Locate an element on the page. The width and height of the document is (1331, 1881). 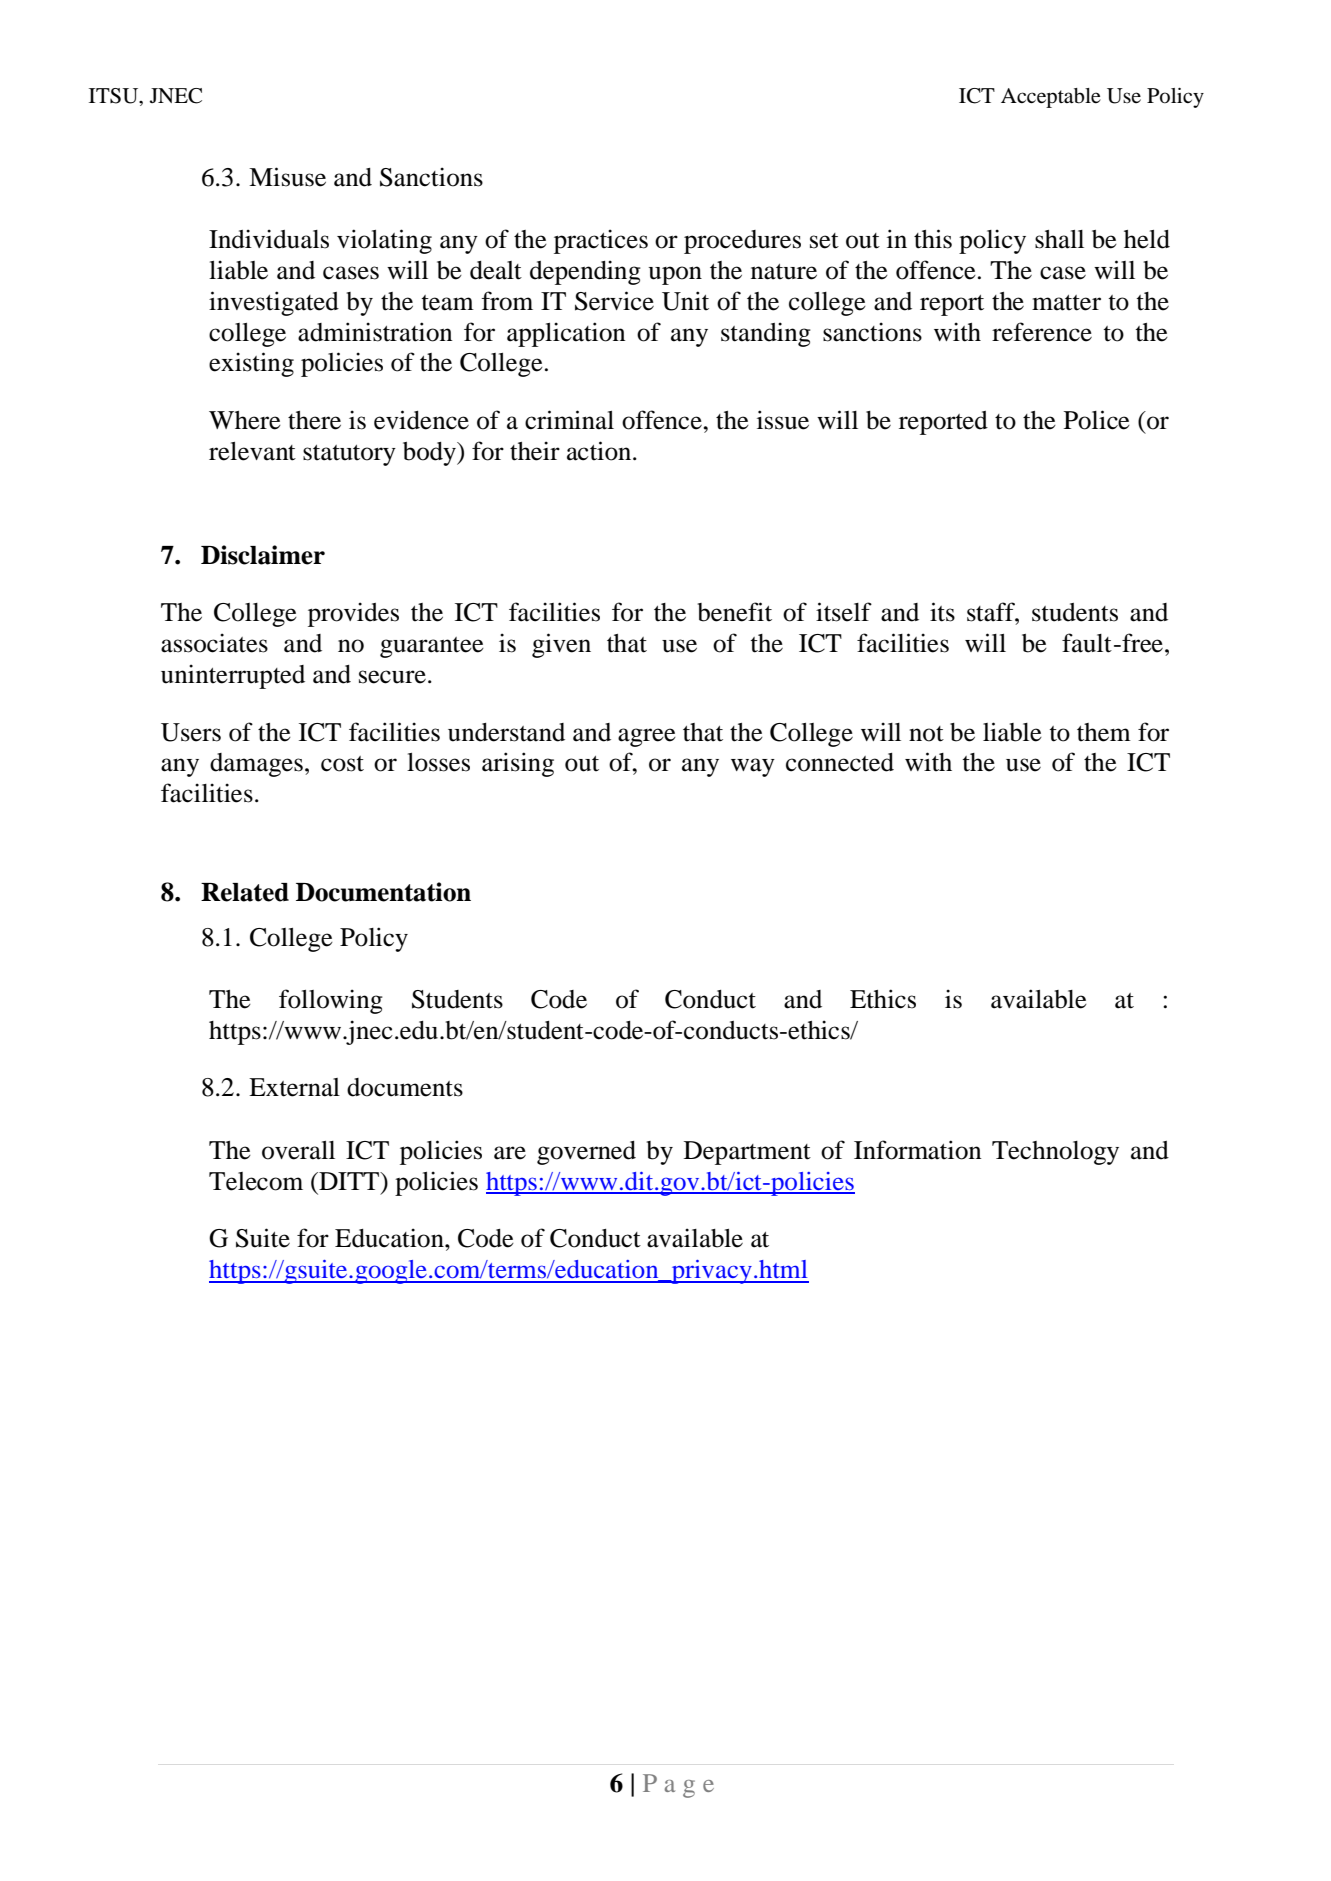
overall is located at coordinates (298, 1150).
